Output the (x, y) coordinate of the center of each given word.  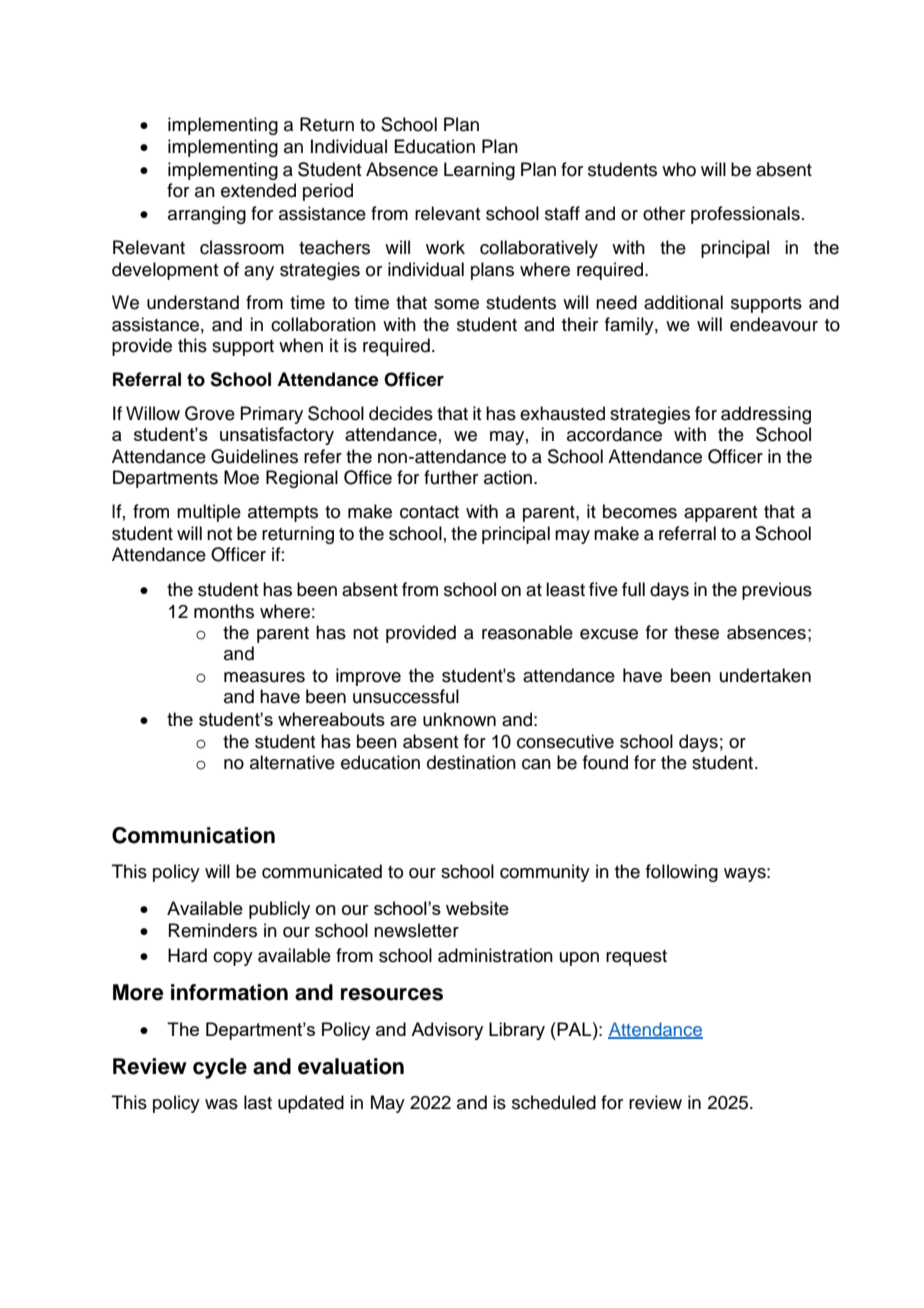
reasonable (527, 632)
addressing (766, 415)
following (682, 873)
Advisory (447, 1031)
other (664, 213)
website (477, 908)
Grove (210, 413)
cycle (220, 1068)
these (696, 632)
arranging (207, 215)
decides (401, 413)
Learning (479, 171)
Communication (193, 835)
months (224, 611)
